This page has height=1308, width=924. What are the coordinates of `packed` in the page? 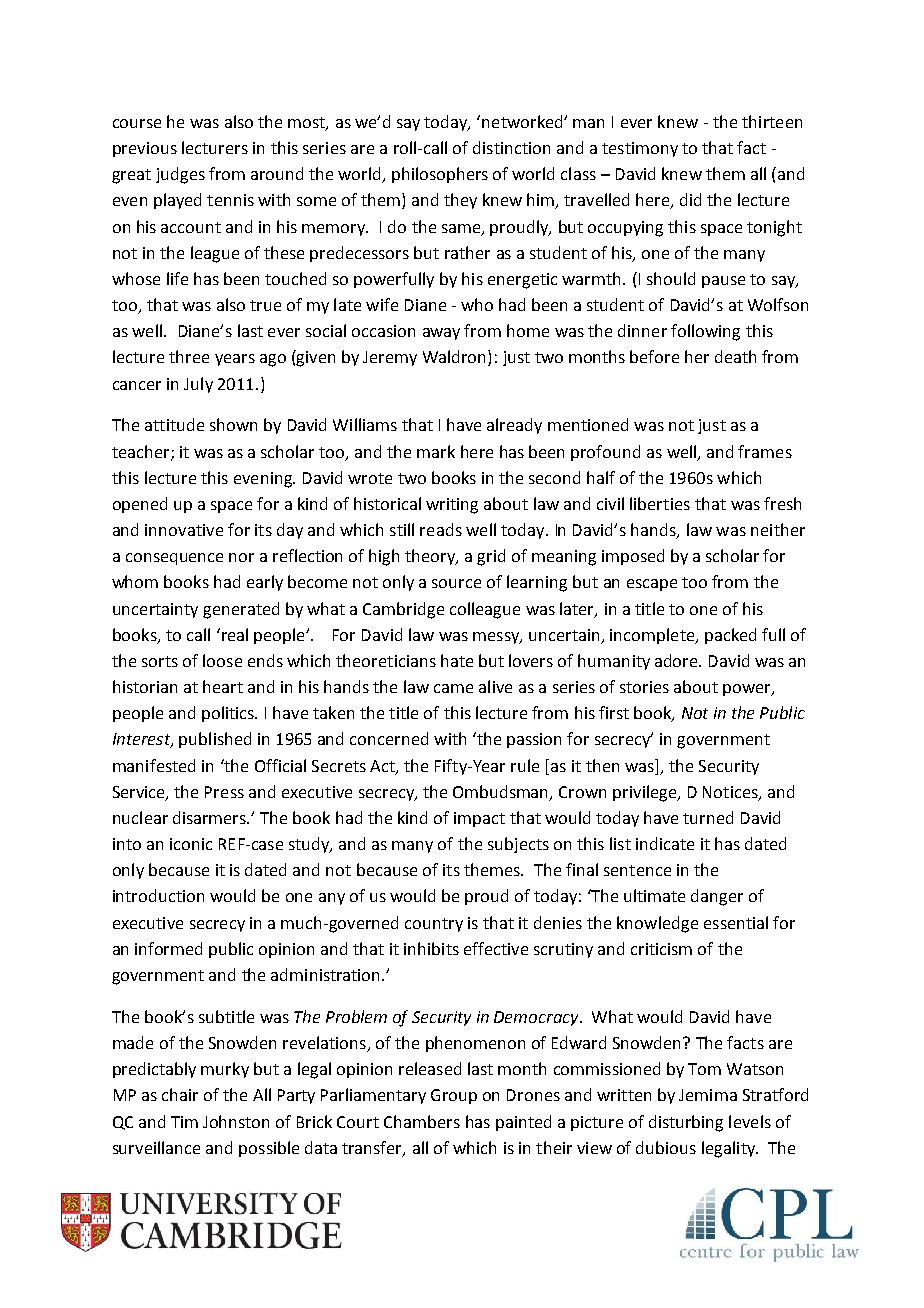 It's located at (730, 636).
